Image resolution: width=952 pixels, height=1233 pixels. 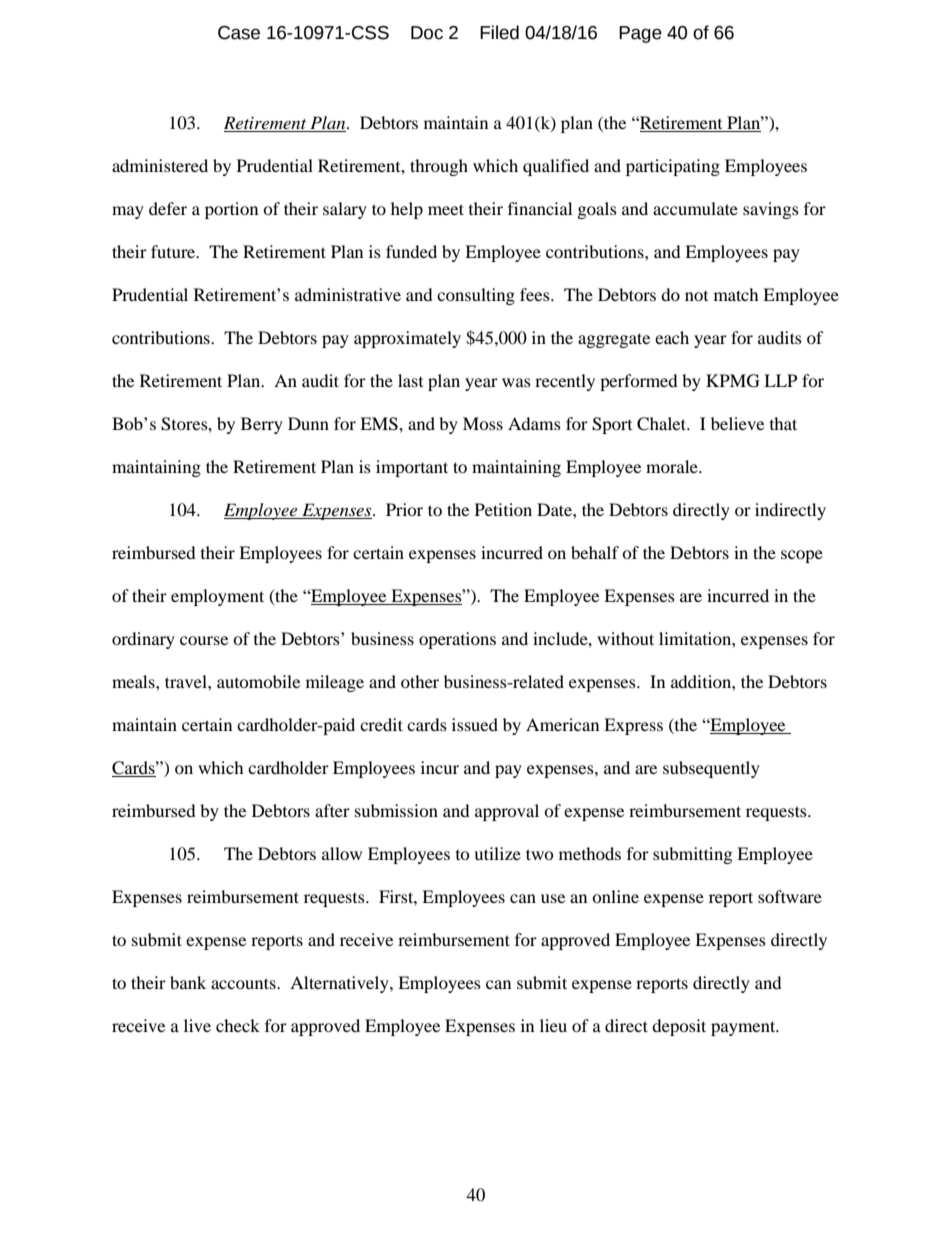 What do you see at coordinates (187, 681) in the screenshot?
I see `travel` at bounding box center [187, 681].
